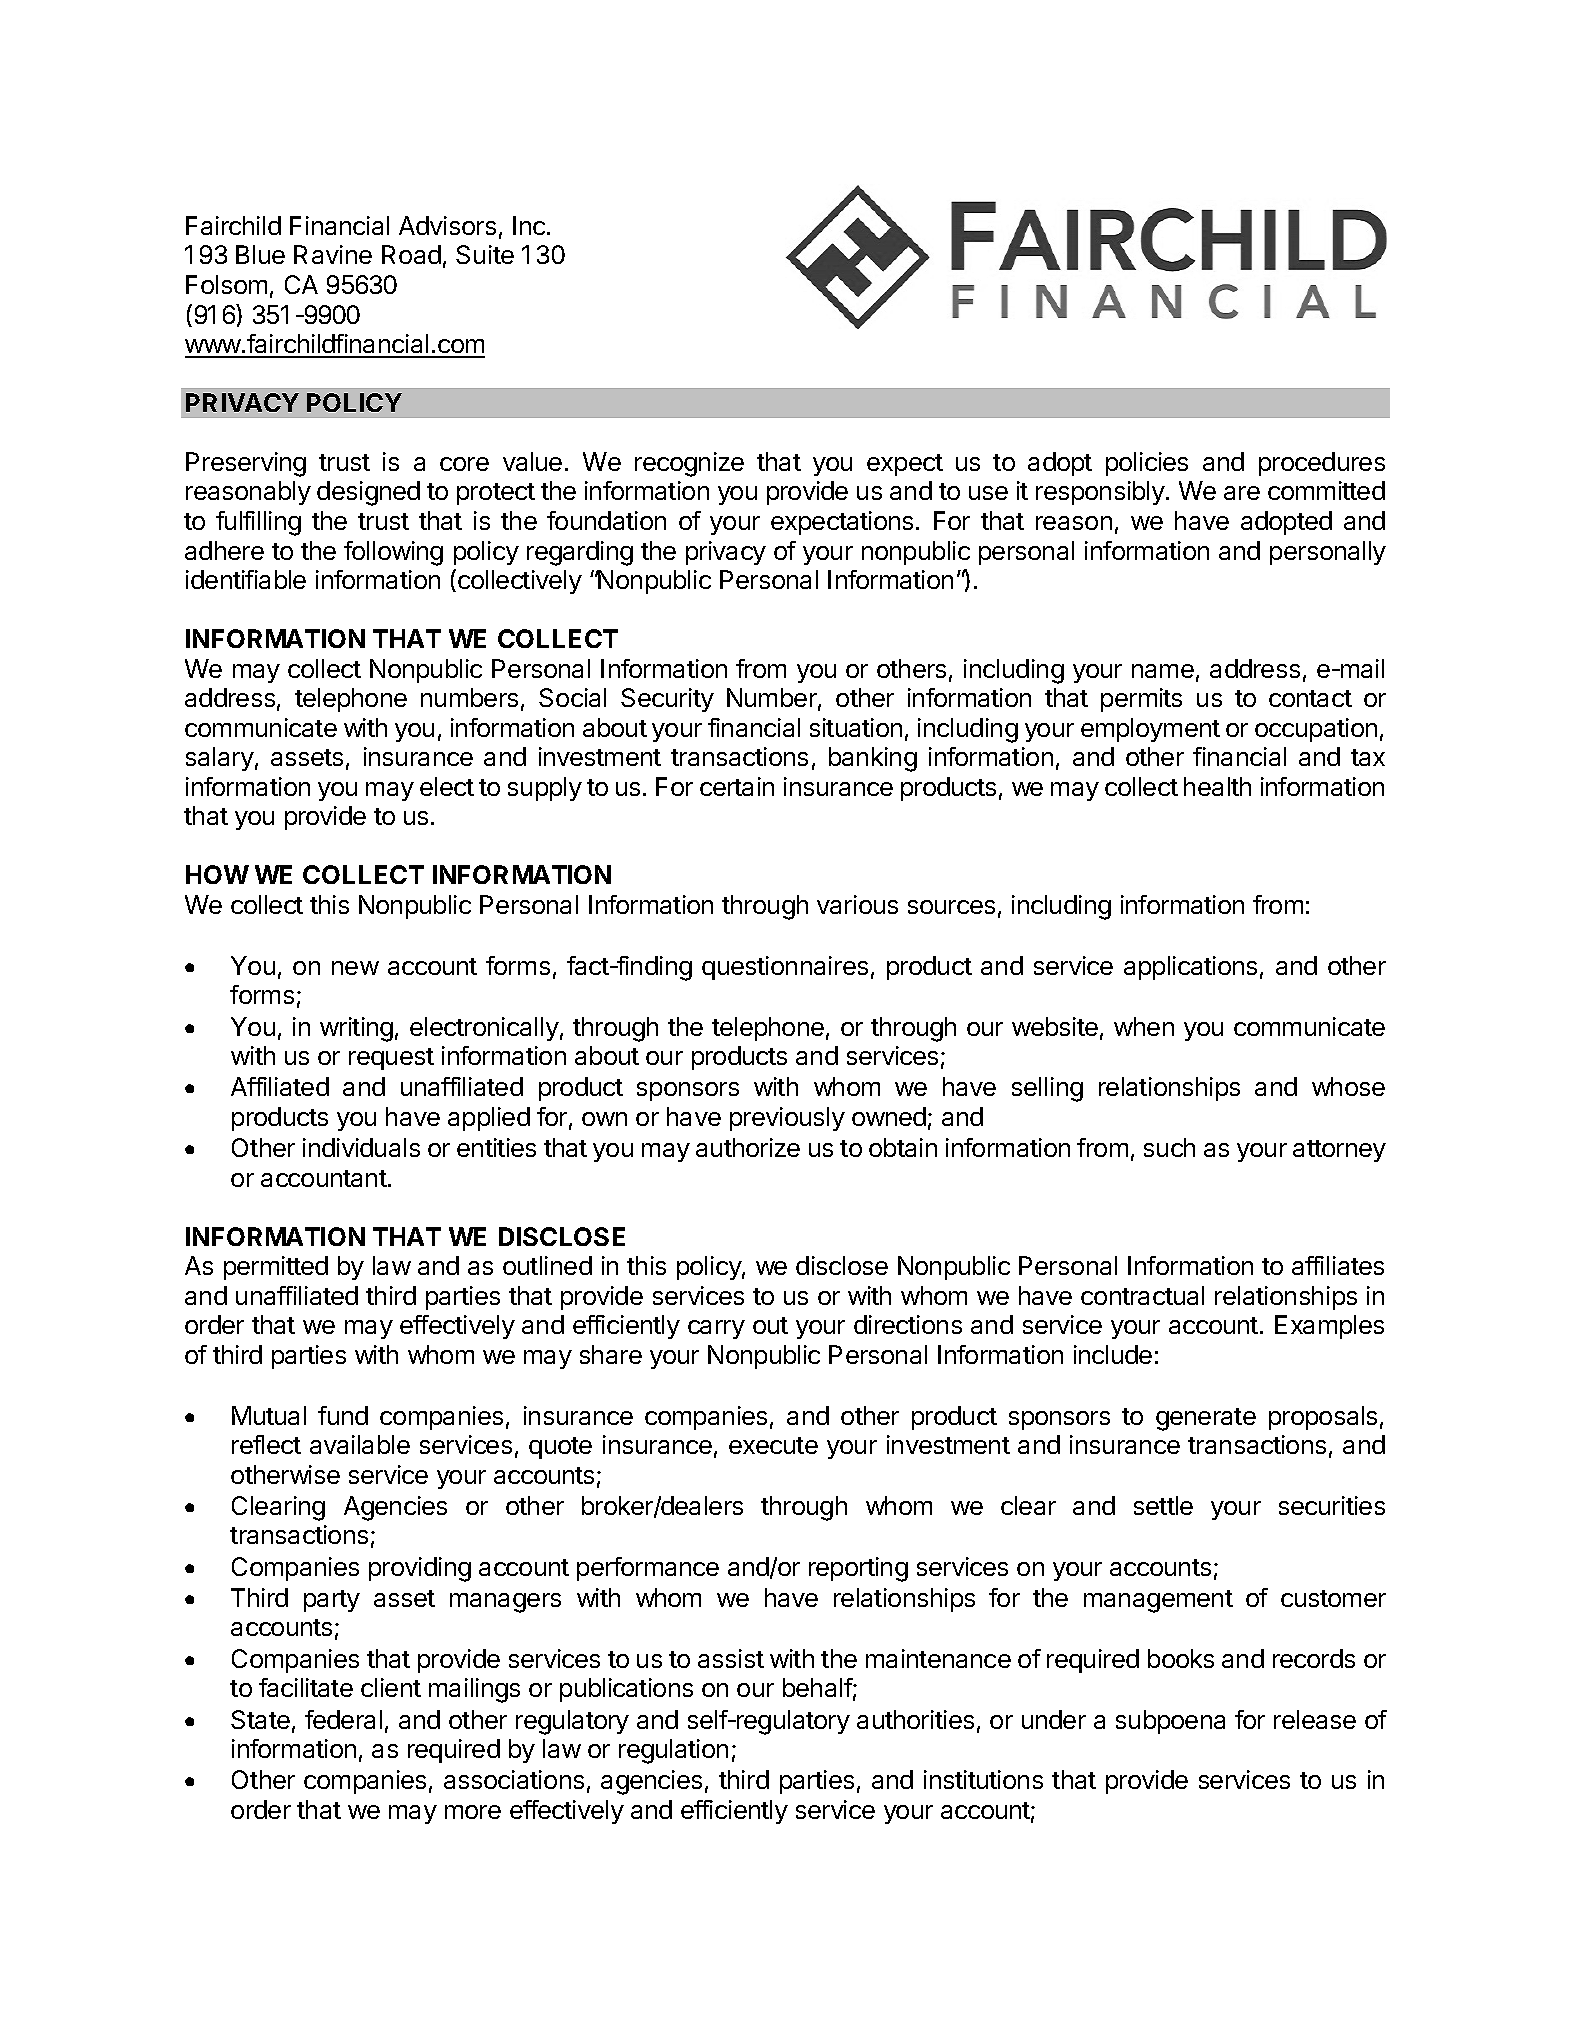 The image size is (1571, 2033). What do you see at coordinates (1147, 464) in the screenshot?
I see `policies` at bounding box center [1147, 464].
